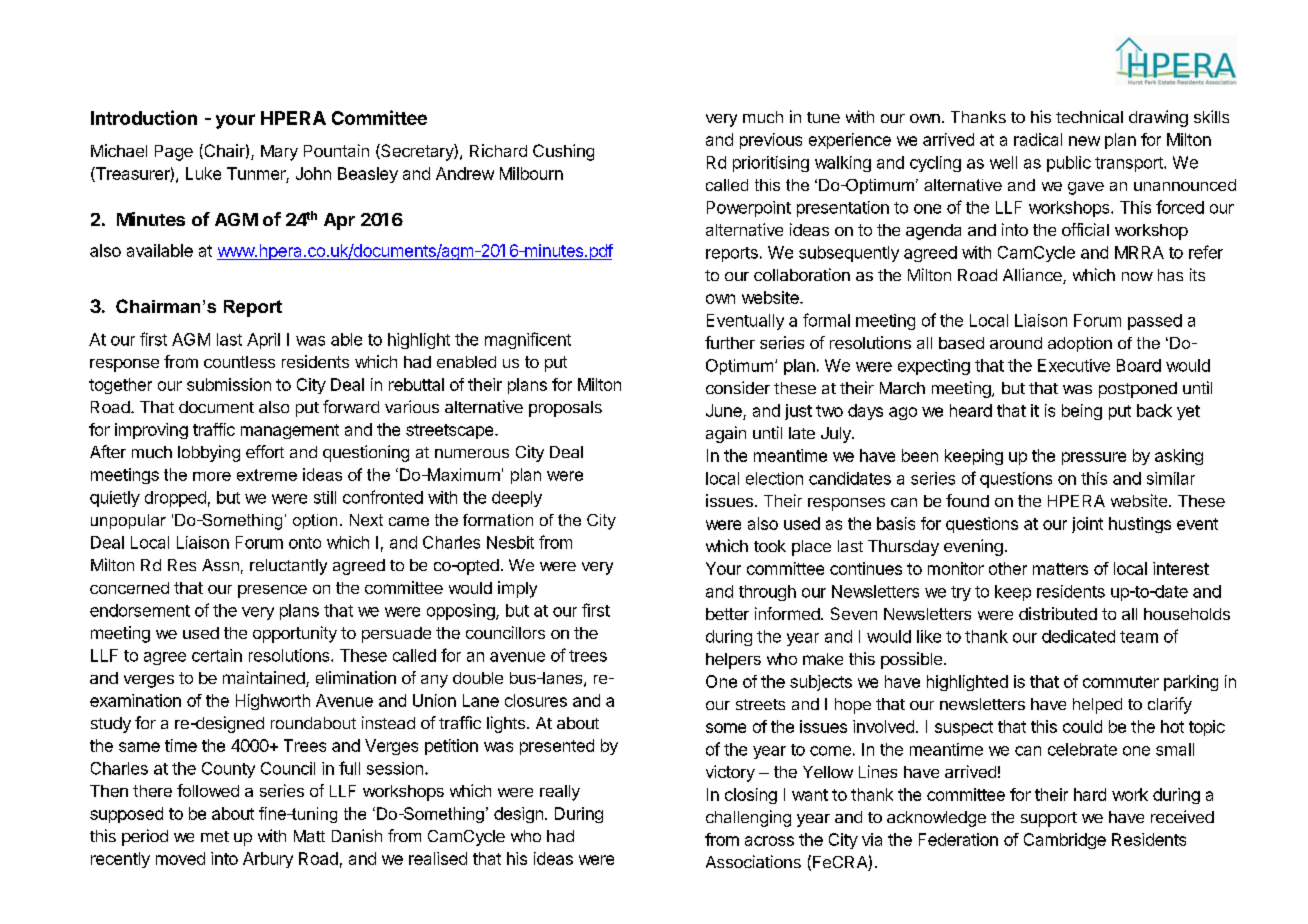 Image resolution: width=1308 pixels, height=924 pixels. I want to click on moved, so click(180, 858).
